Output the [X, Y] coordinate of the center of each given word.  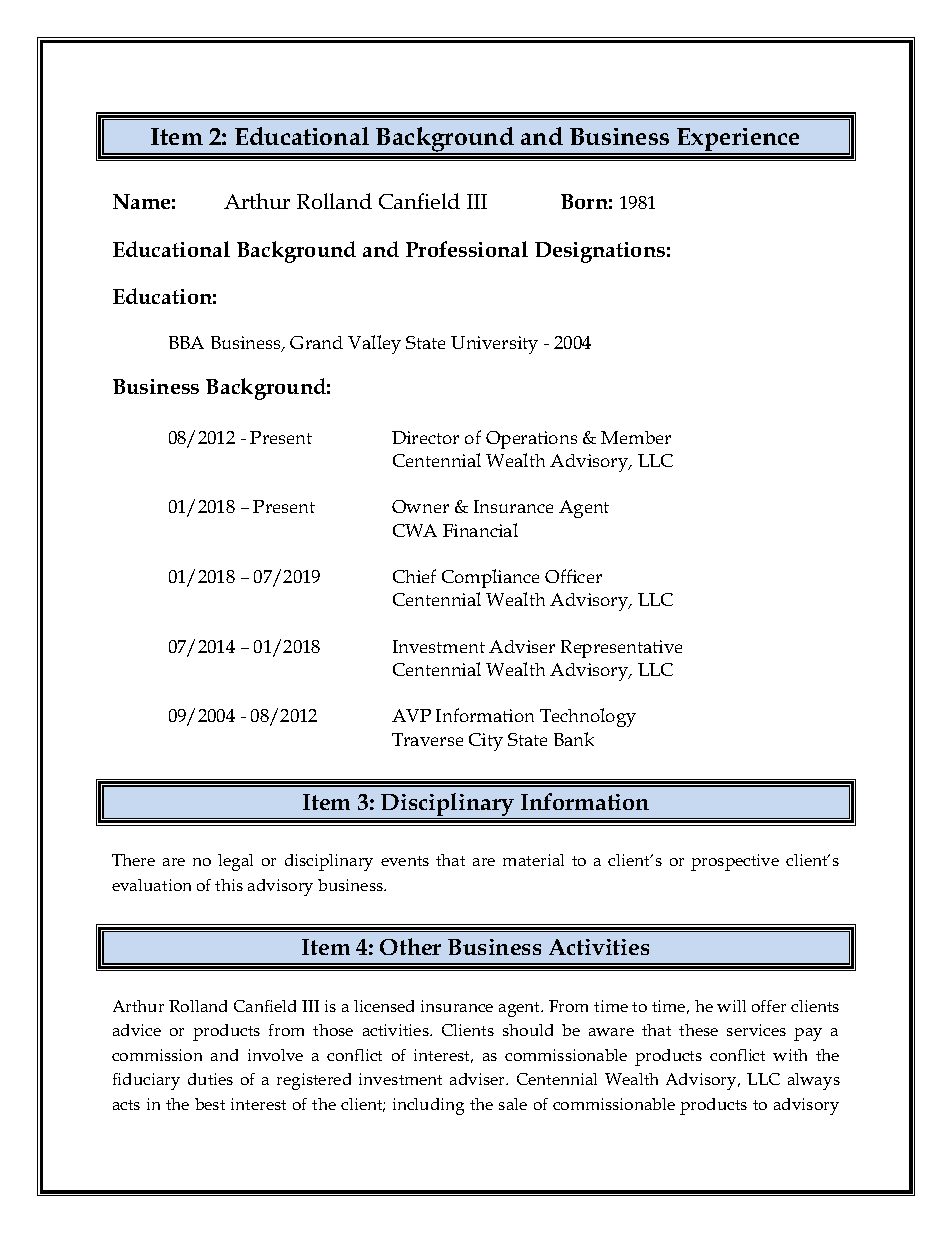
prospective [735, 862]
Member [636, 437]
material [533, 860]
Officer [573, 576]
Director [425, 437]
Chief [414, 576]
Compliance [490, 578]
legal [235, 862]
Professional [467, 249]
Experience [739, 141]
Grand [316, 342]
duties [210, 1079]
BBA [186, 342]
